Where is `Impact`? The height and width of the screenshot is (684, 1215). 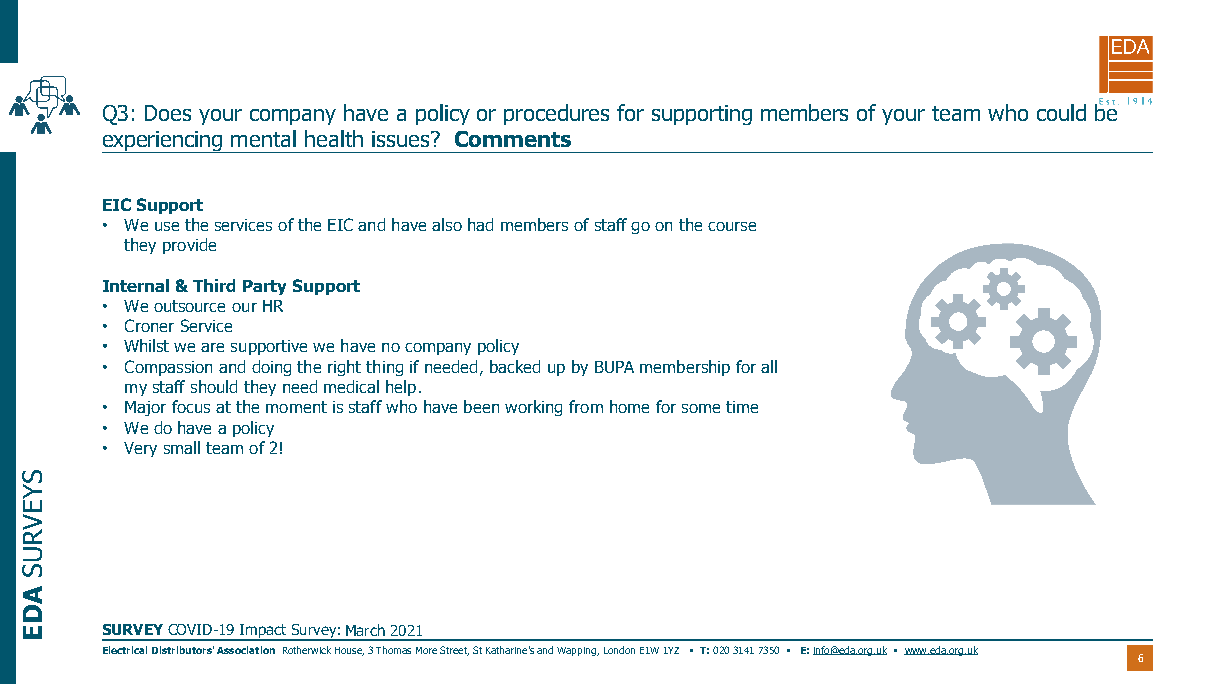
Impact is located at coordinates (263, 632).
